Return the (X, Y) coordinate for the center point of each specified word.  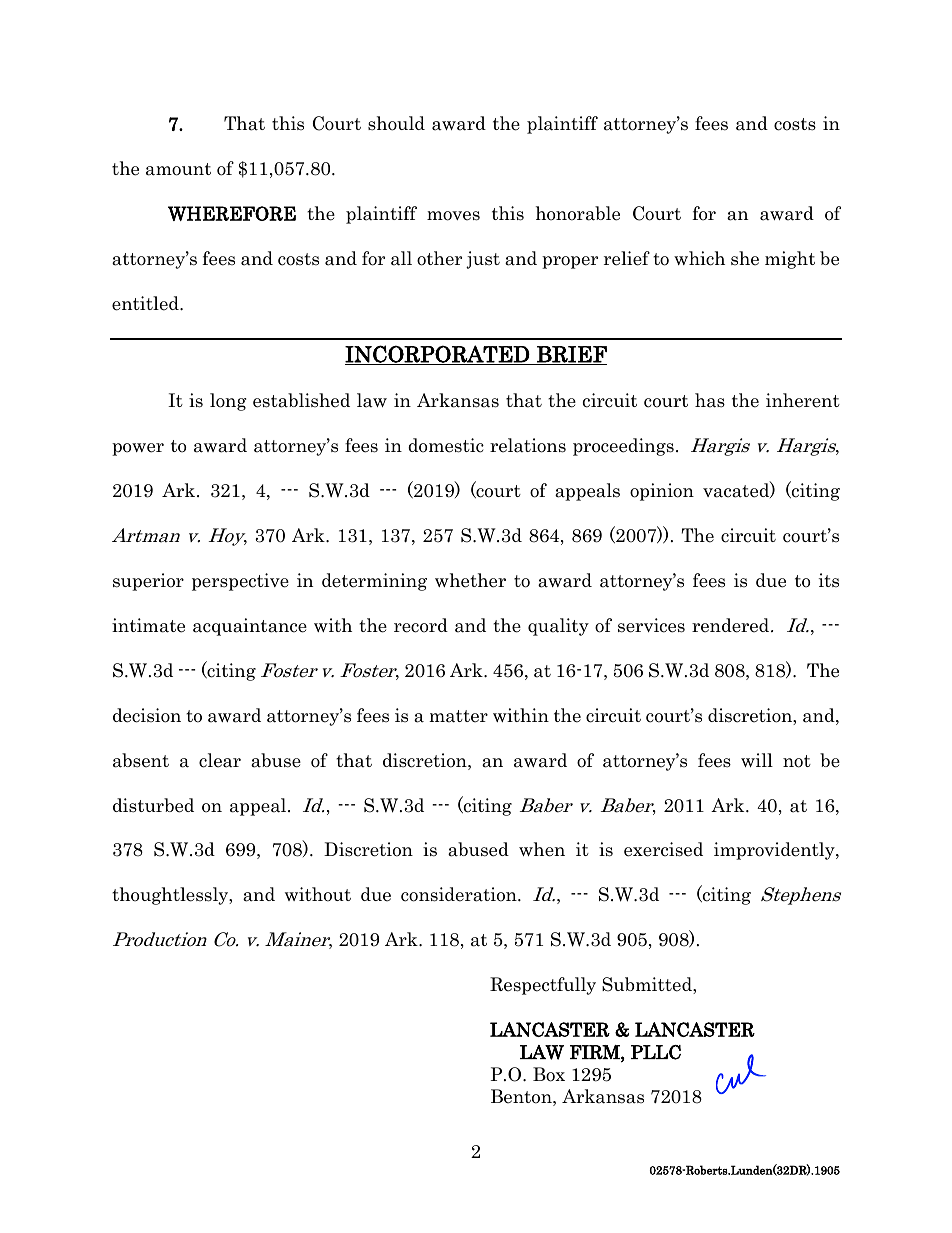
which (699, 258)
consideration (460, 894)
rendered (732, 625)
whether (470, 580)
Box (549, 1074)
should (396, 123)
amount (178, 169)
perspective (240, 582)
